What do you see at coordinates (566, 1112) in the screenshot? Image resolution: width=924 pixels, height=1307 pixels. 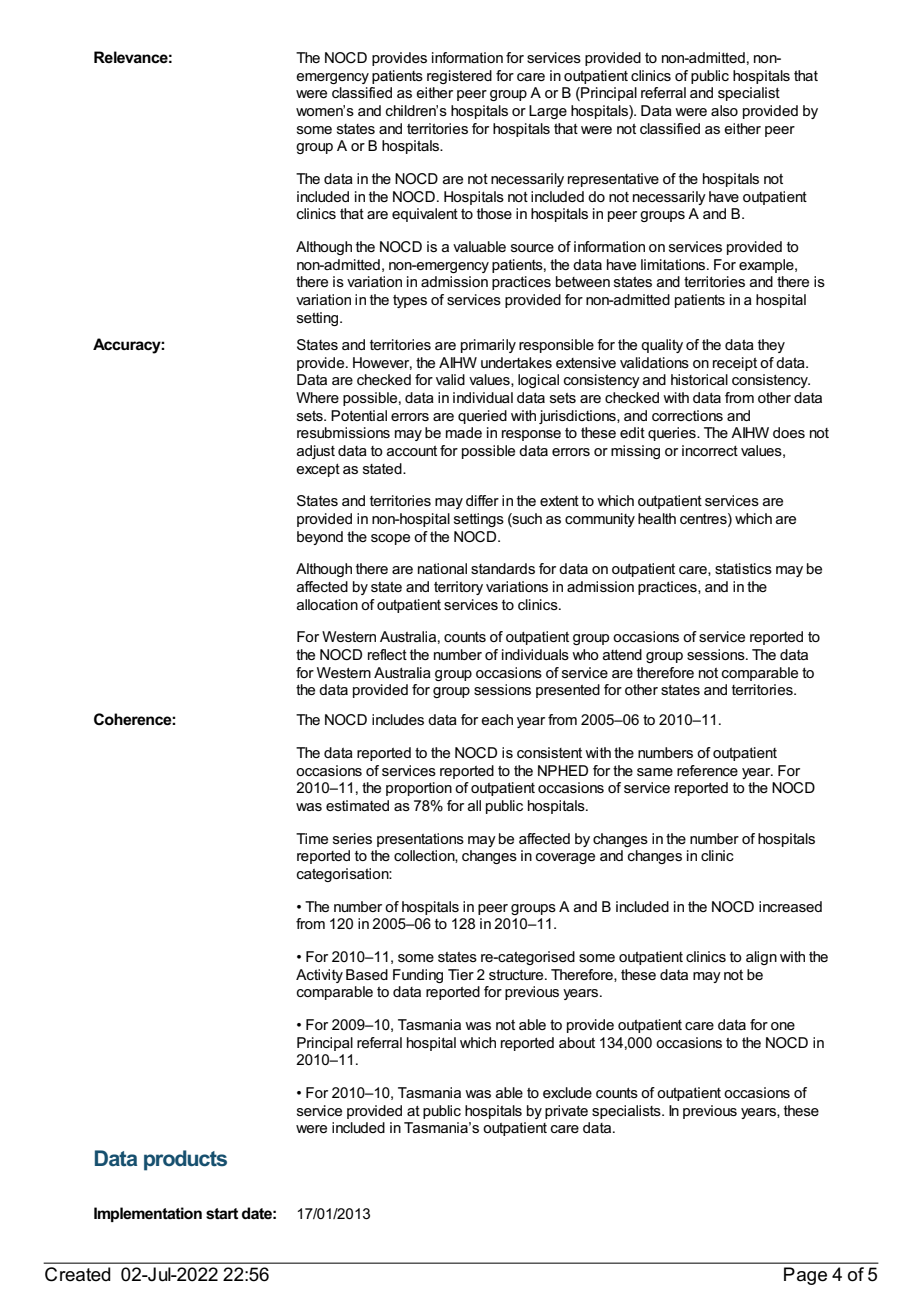 I see `private` at bounding box center [566, 1112].
